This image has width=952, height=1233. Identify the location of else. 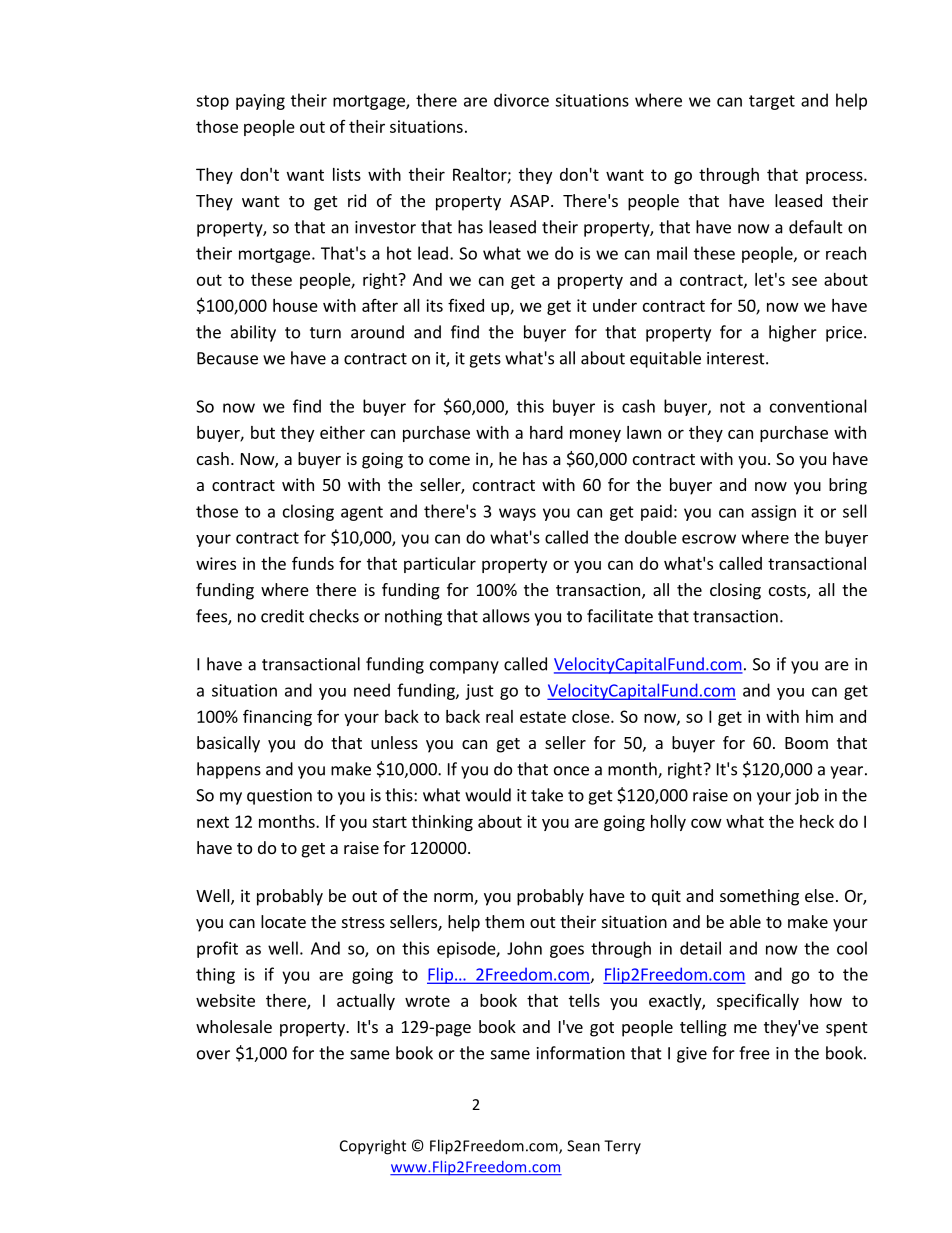
(819, 895).
